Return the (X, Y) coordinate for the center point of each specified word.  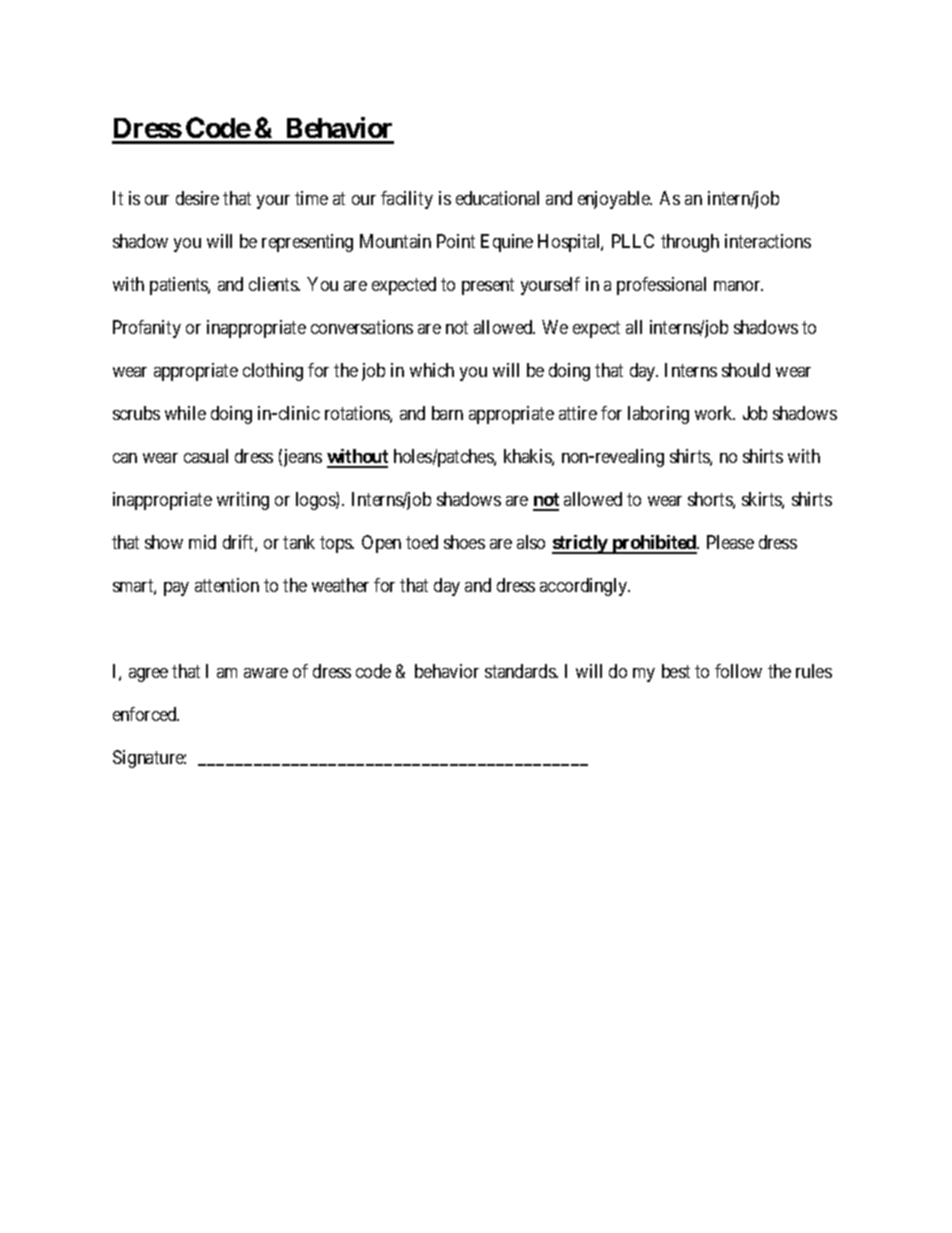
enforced (146, 714)
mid (202, 542)
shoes (464, 542)
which (432, 370)
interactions (768, 241)
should (746, 370)
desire (197, 198)
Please (730, 542)
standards (521, 671)
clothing (273, 372)
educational (497, 198)
